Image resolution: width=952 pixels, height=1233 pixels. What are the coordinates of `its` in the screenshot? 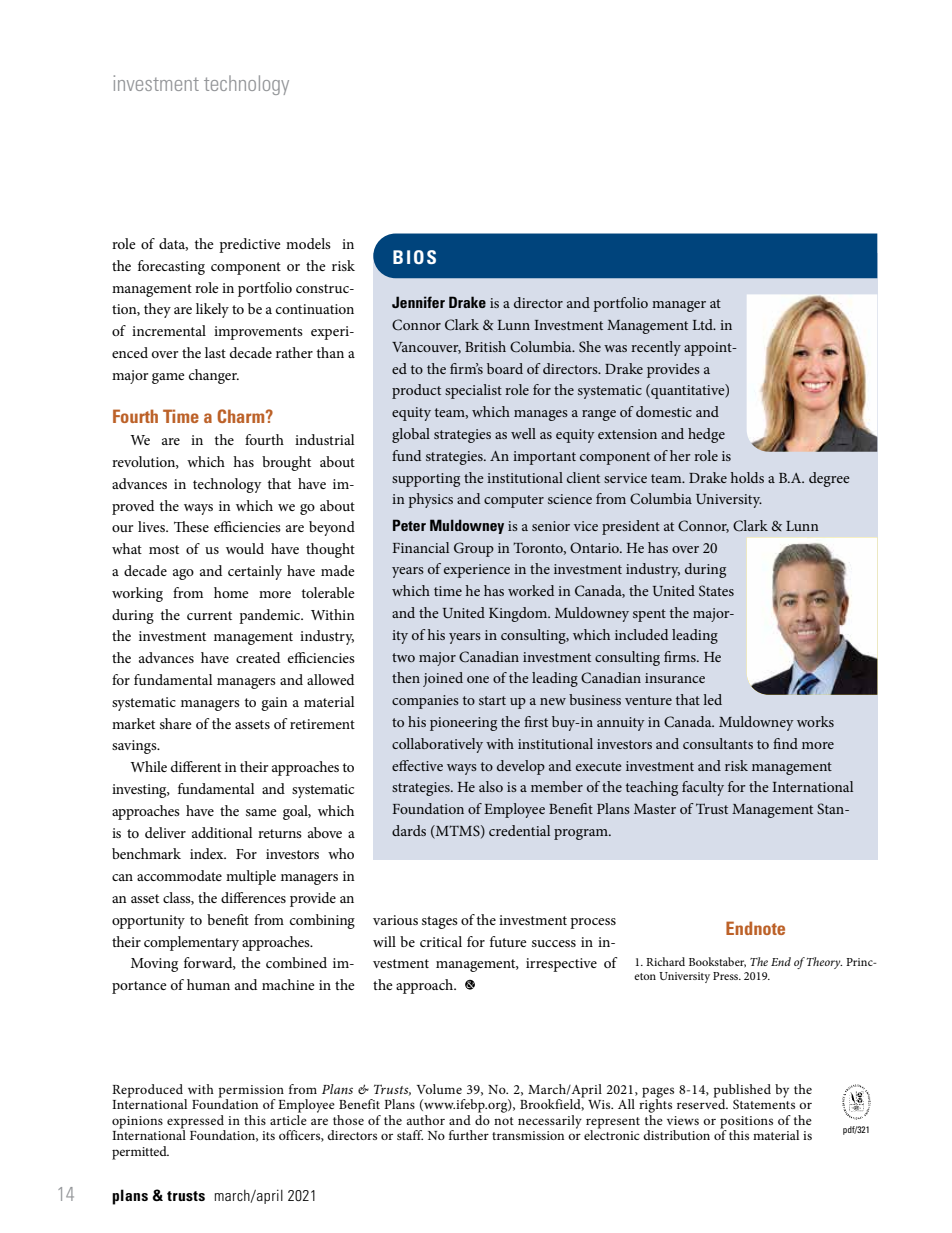 It's located at (268, 1135).
